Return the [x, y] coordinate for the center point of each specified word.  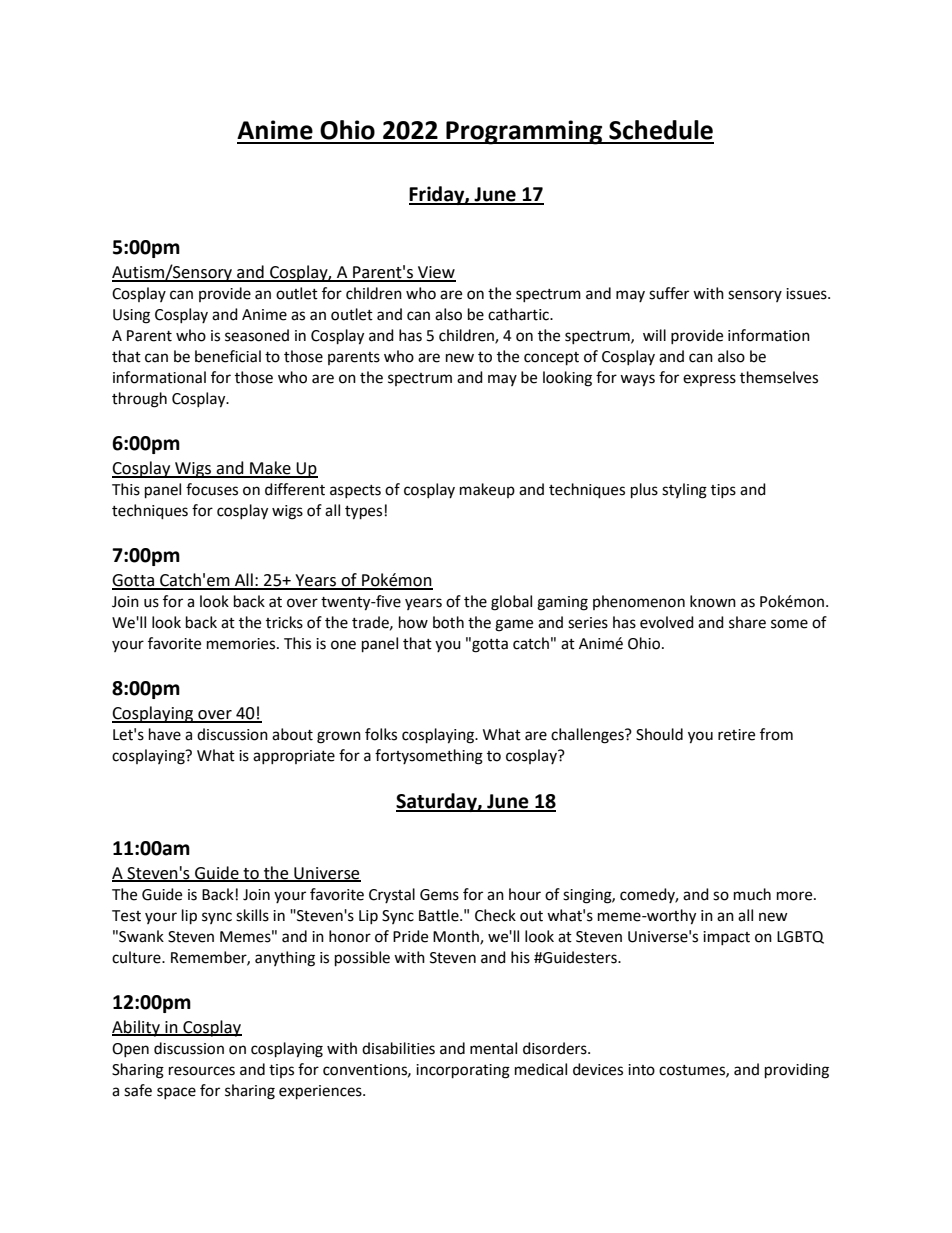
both [448, 622]
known [713, 601]
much [752, 894]
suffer [669, 293]
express [709, 380]
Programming [524, 132]
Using [131, 316]
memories [242, 644]
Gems [439, 895]
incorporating [463, 1071]
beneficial [228, 356]
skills [252, 915]
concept [551, 359]
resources [202, 1071]
